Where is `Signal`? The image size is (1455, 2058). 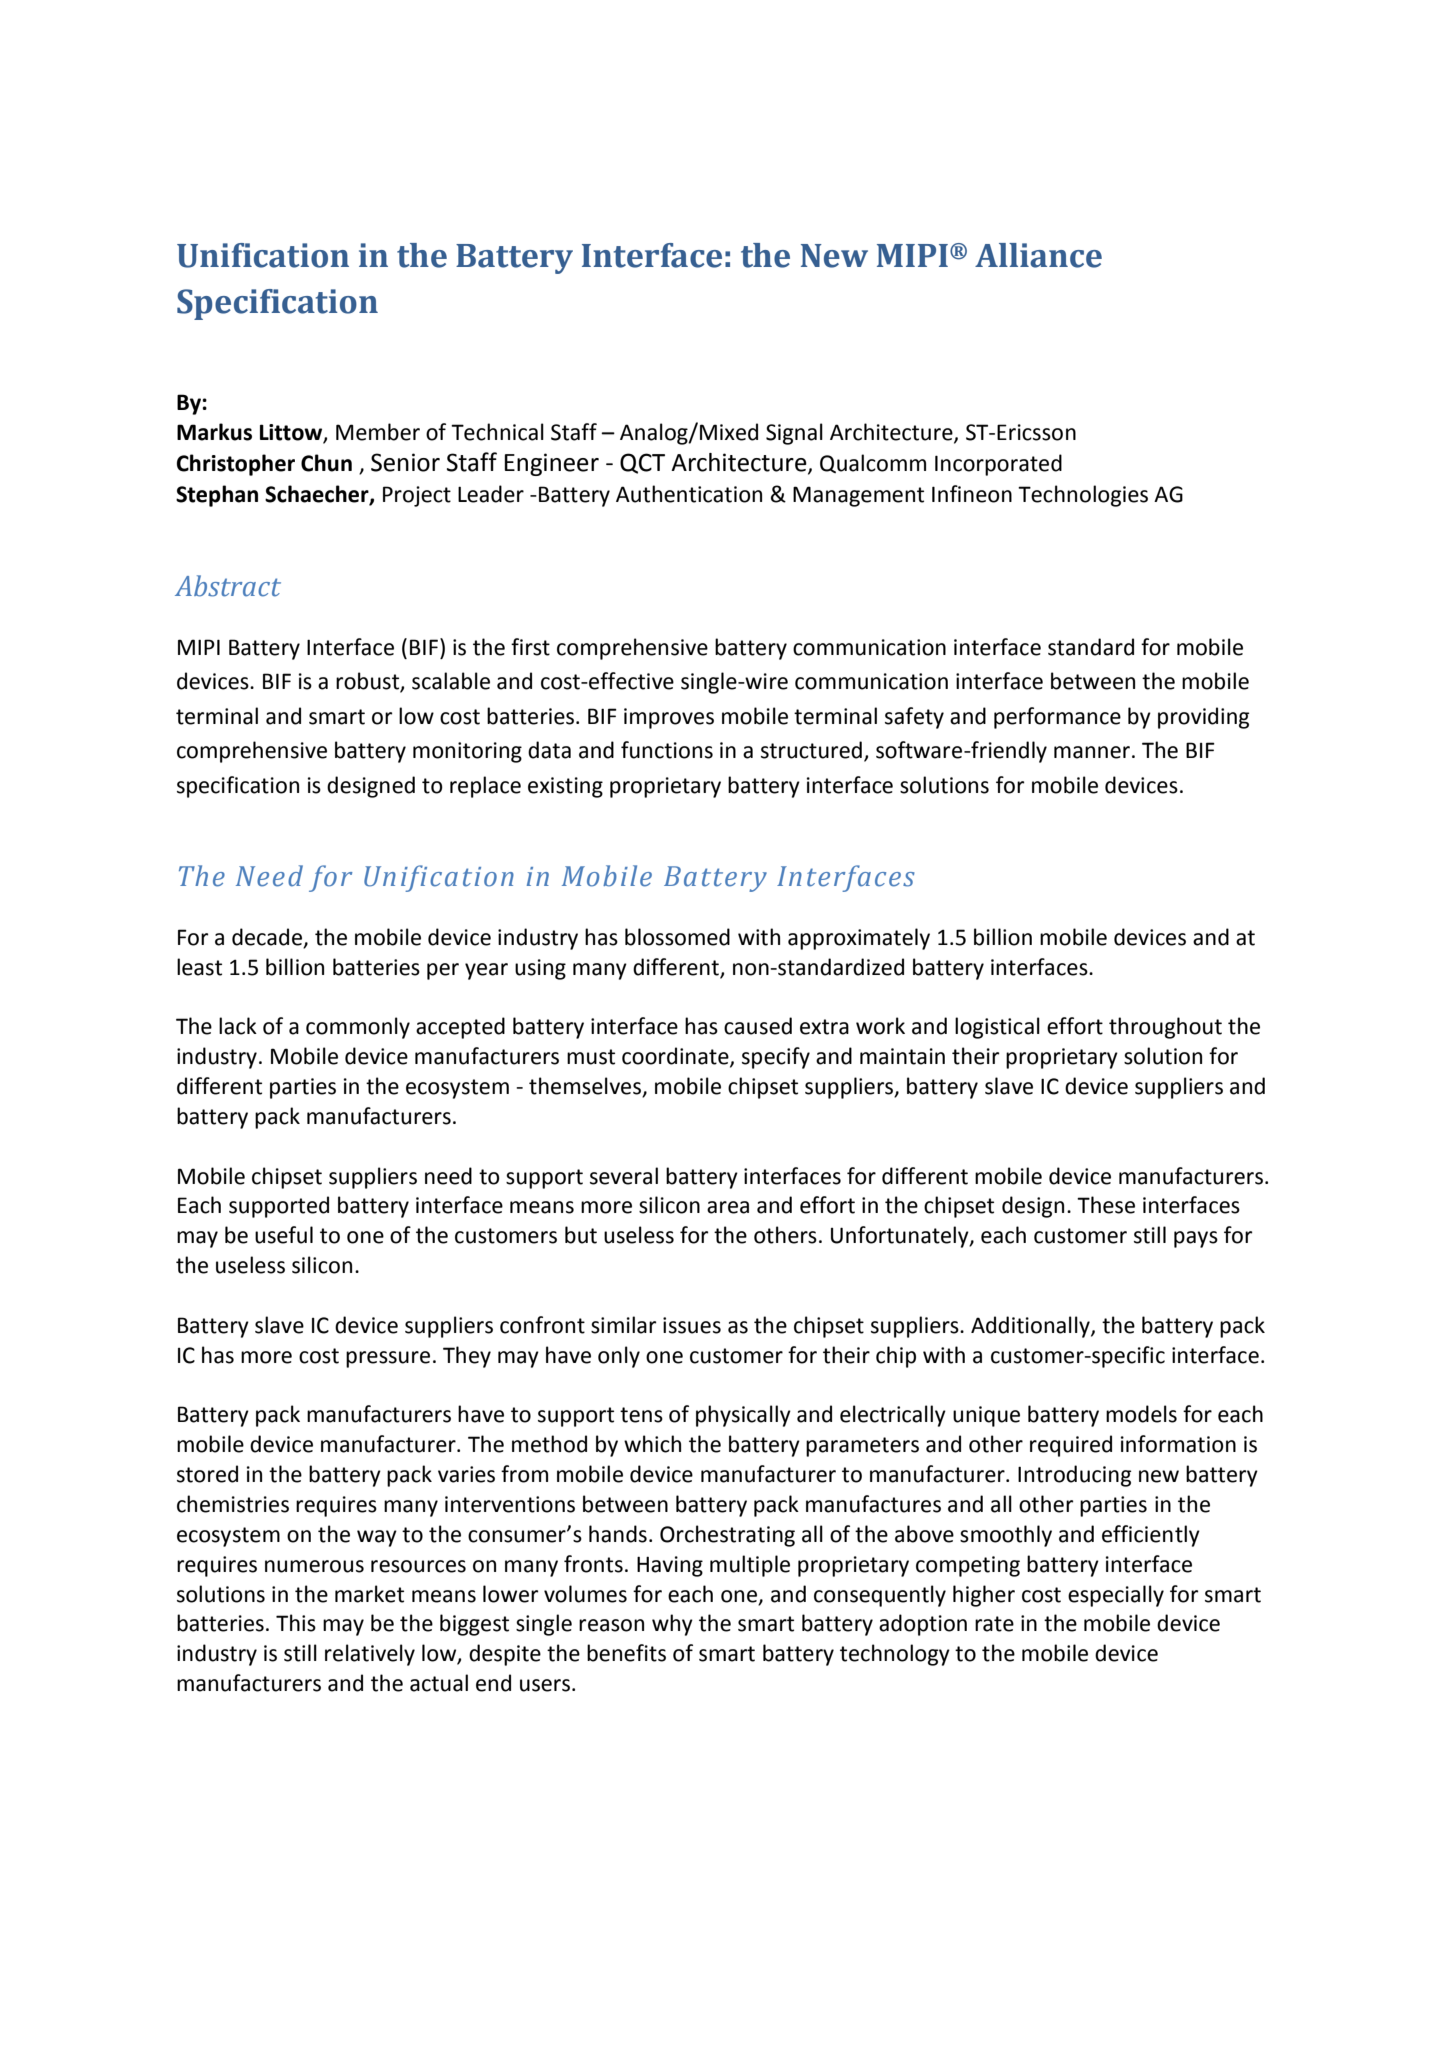 Signal is located at coordinates (794, 434).
